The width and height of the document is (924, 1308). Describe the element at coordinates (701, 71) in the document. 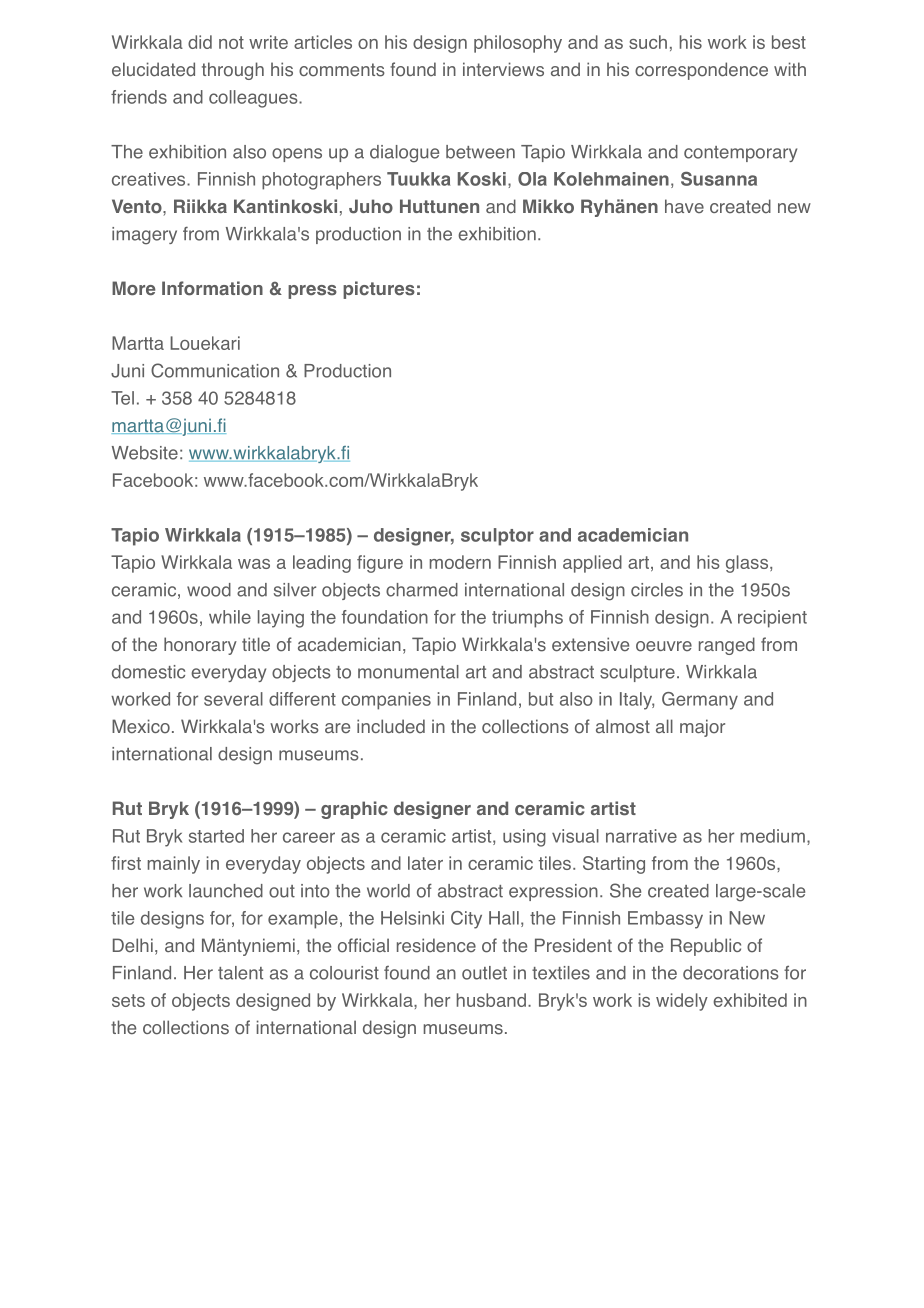

I see `correspondence` at that location.
